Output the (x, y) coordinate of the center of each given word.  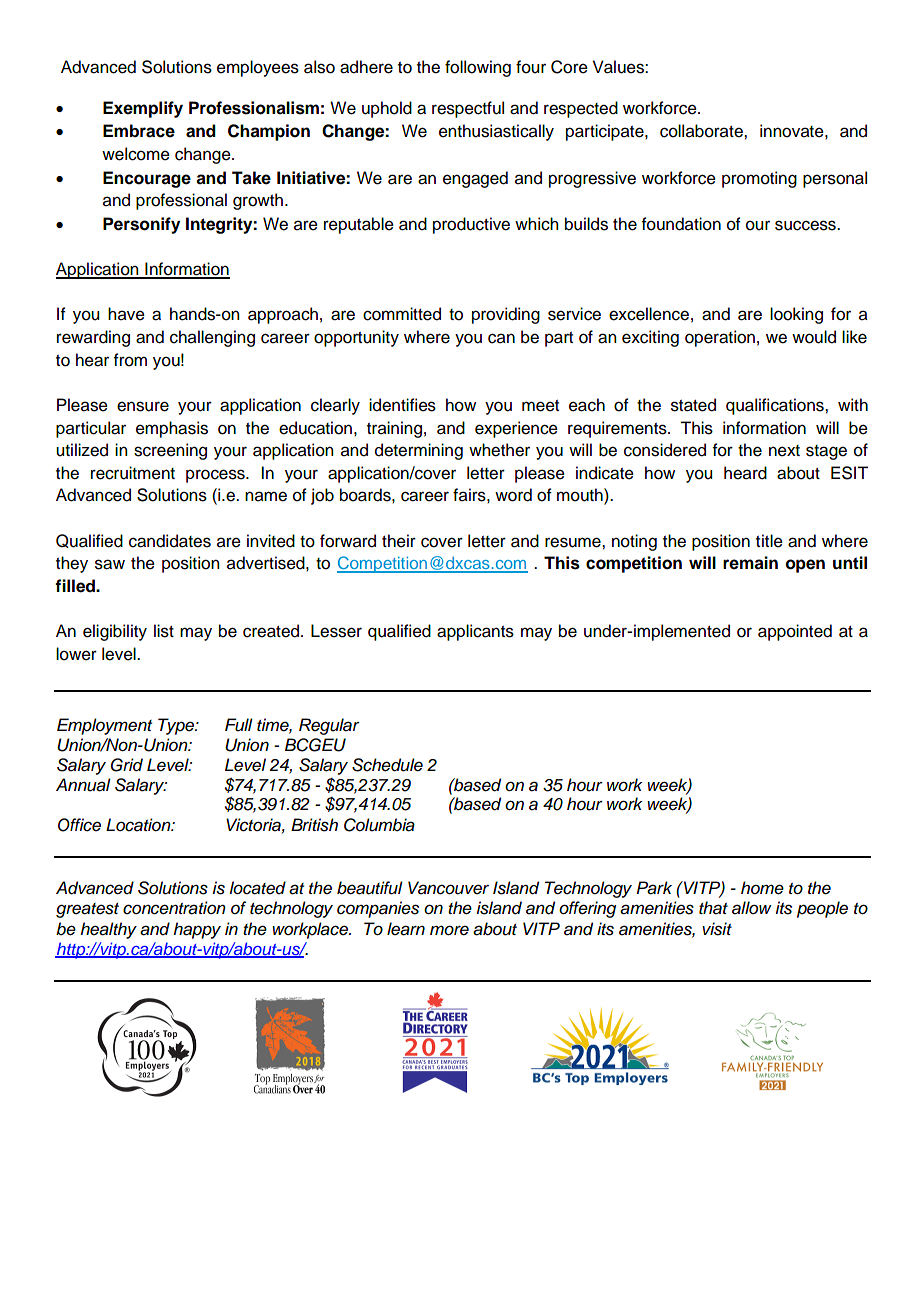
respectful (468, 109)
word (513, 495)
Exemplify (143, 109)
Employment (104, 726)
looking (796, 315)
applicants (475, 632)
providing (506, 315)
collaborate (702, 131)
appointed (795, 632)
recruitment (133, 473)
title (769, 541)
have (126, 314)
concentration (174, 908)
